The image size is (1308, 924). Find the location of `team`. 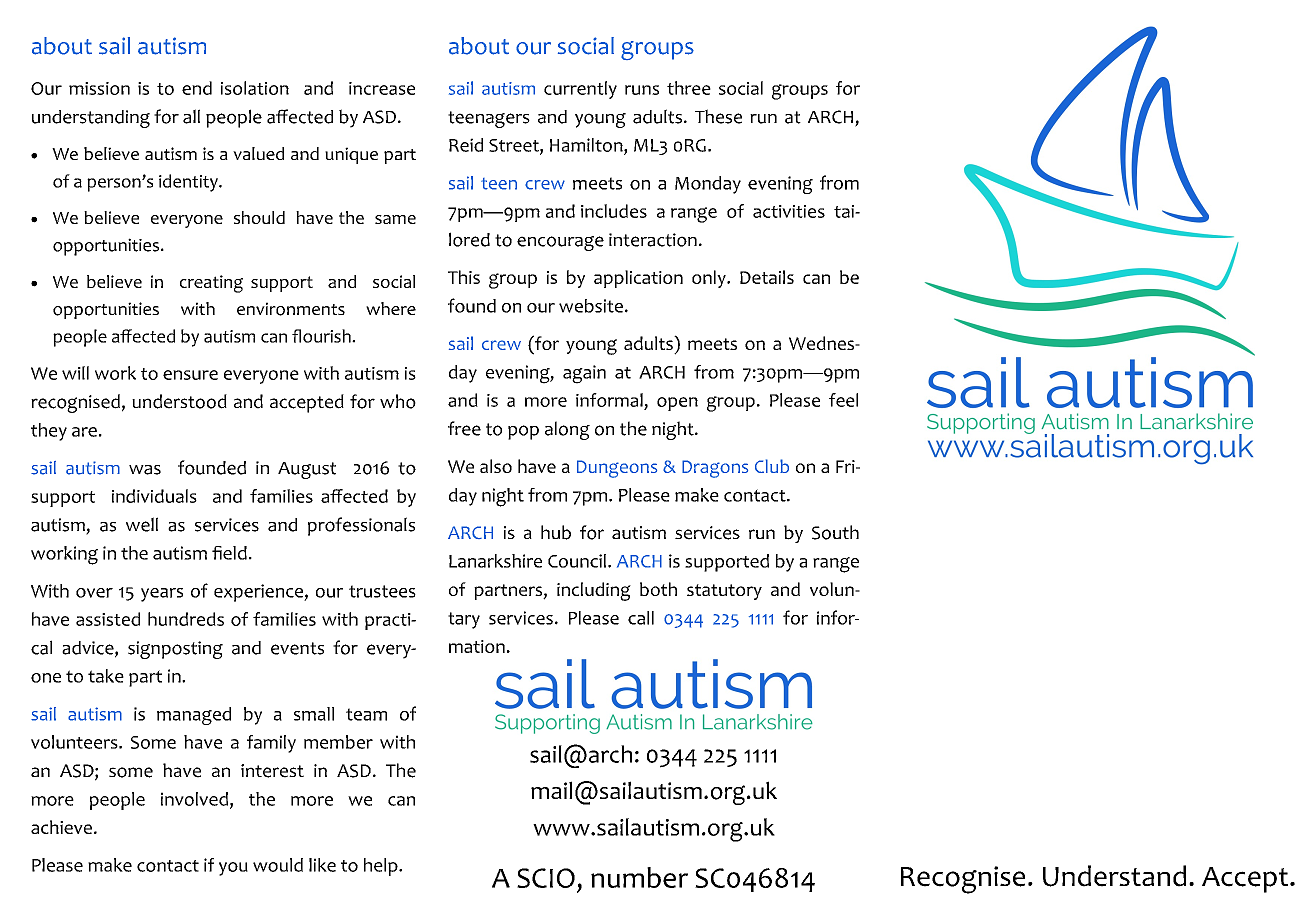

team is located at coordinates (366, 714).
